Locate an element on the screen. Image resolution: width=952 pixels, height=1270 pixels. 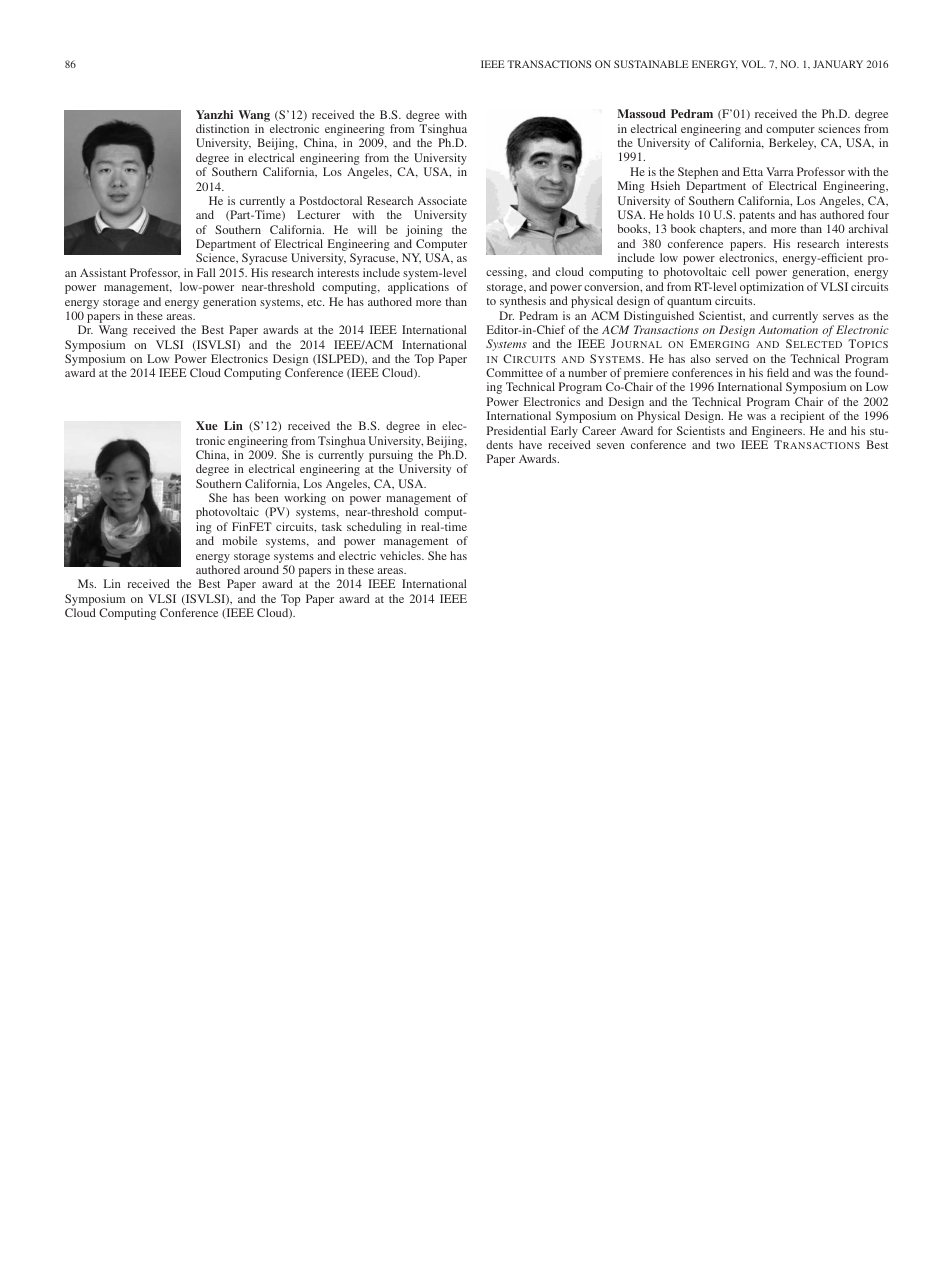
vehicles is located at coordinates (401, 555).
